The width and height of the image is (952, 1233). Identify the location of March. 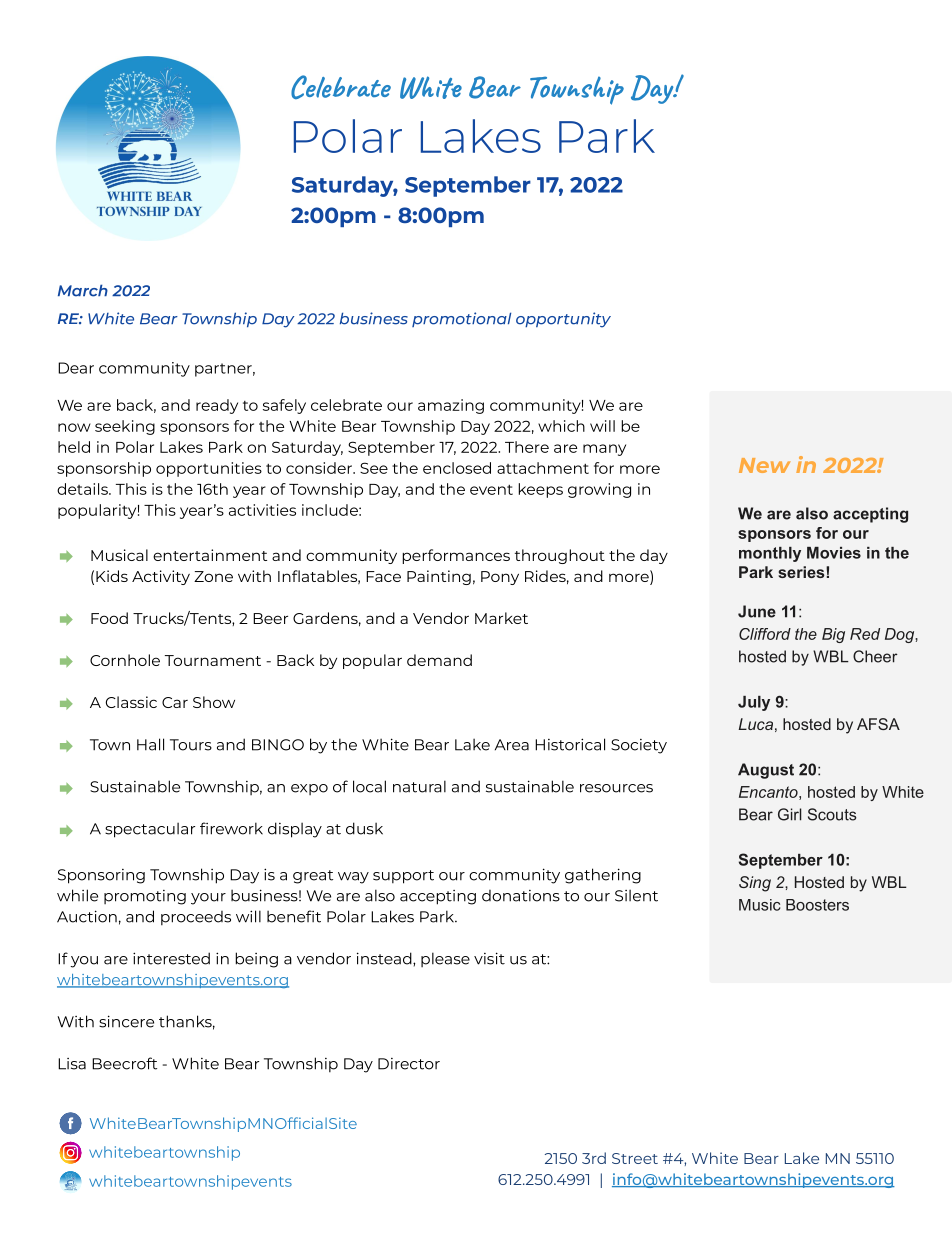
(83, 290).
